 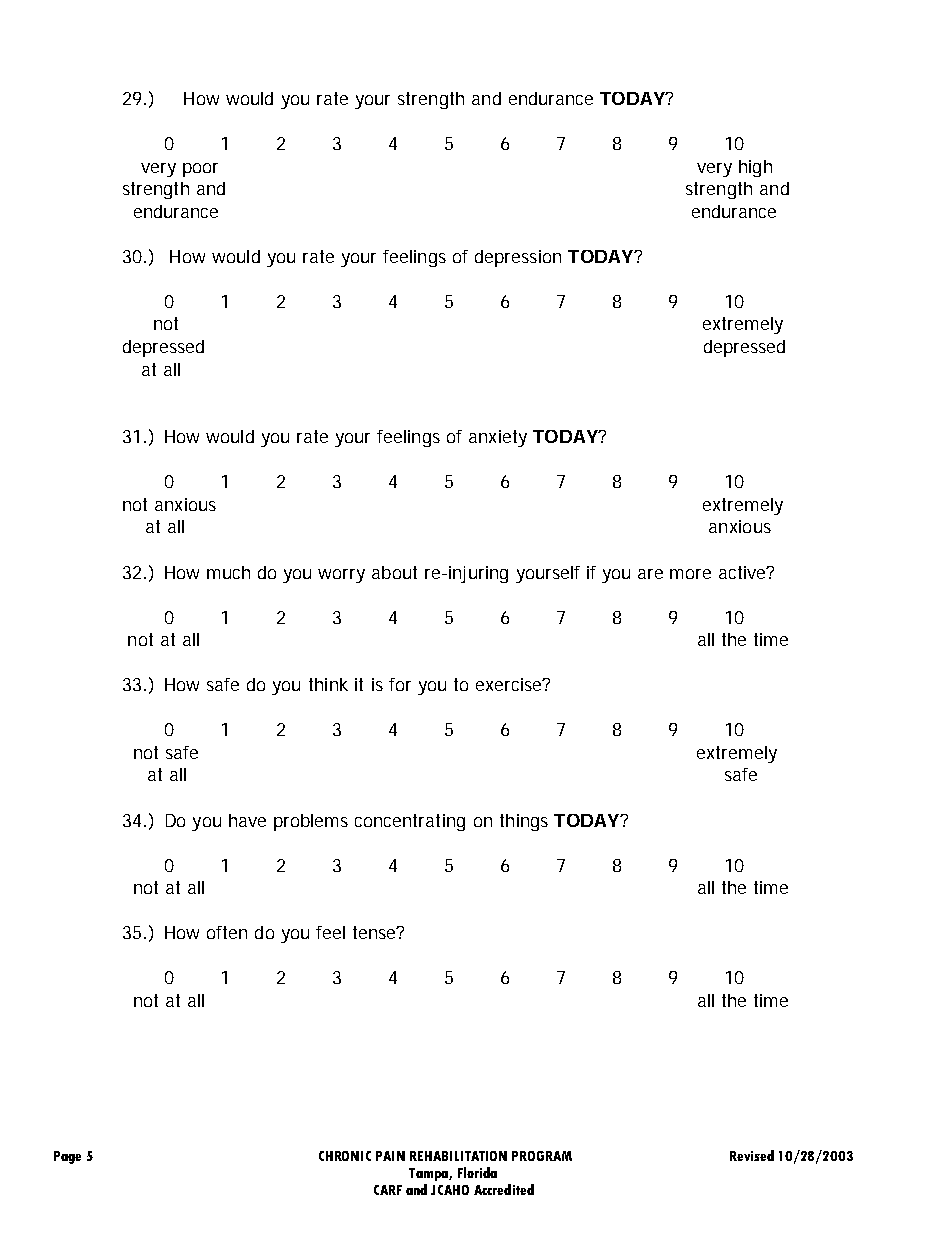 What do you see at coordinates (227, 932) in the screenshot?
I see `often` at bounding box center [227, 932].
